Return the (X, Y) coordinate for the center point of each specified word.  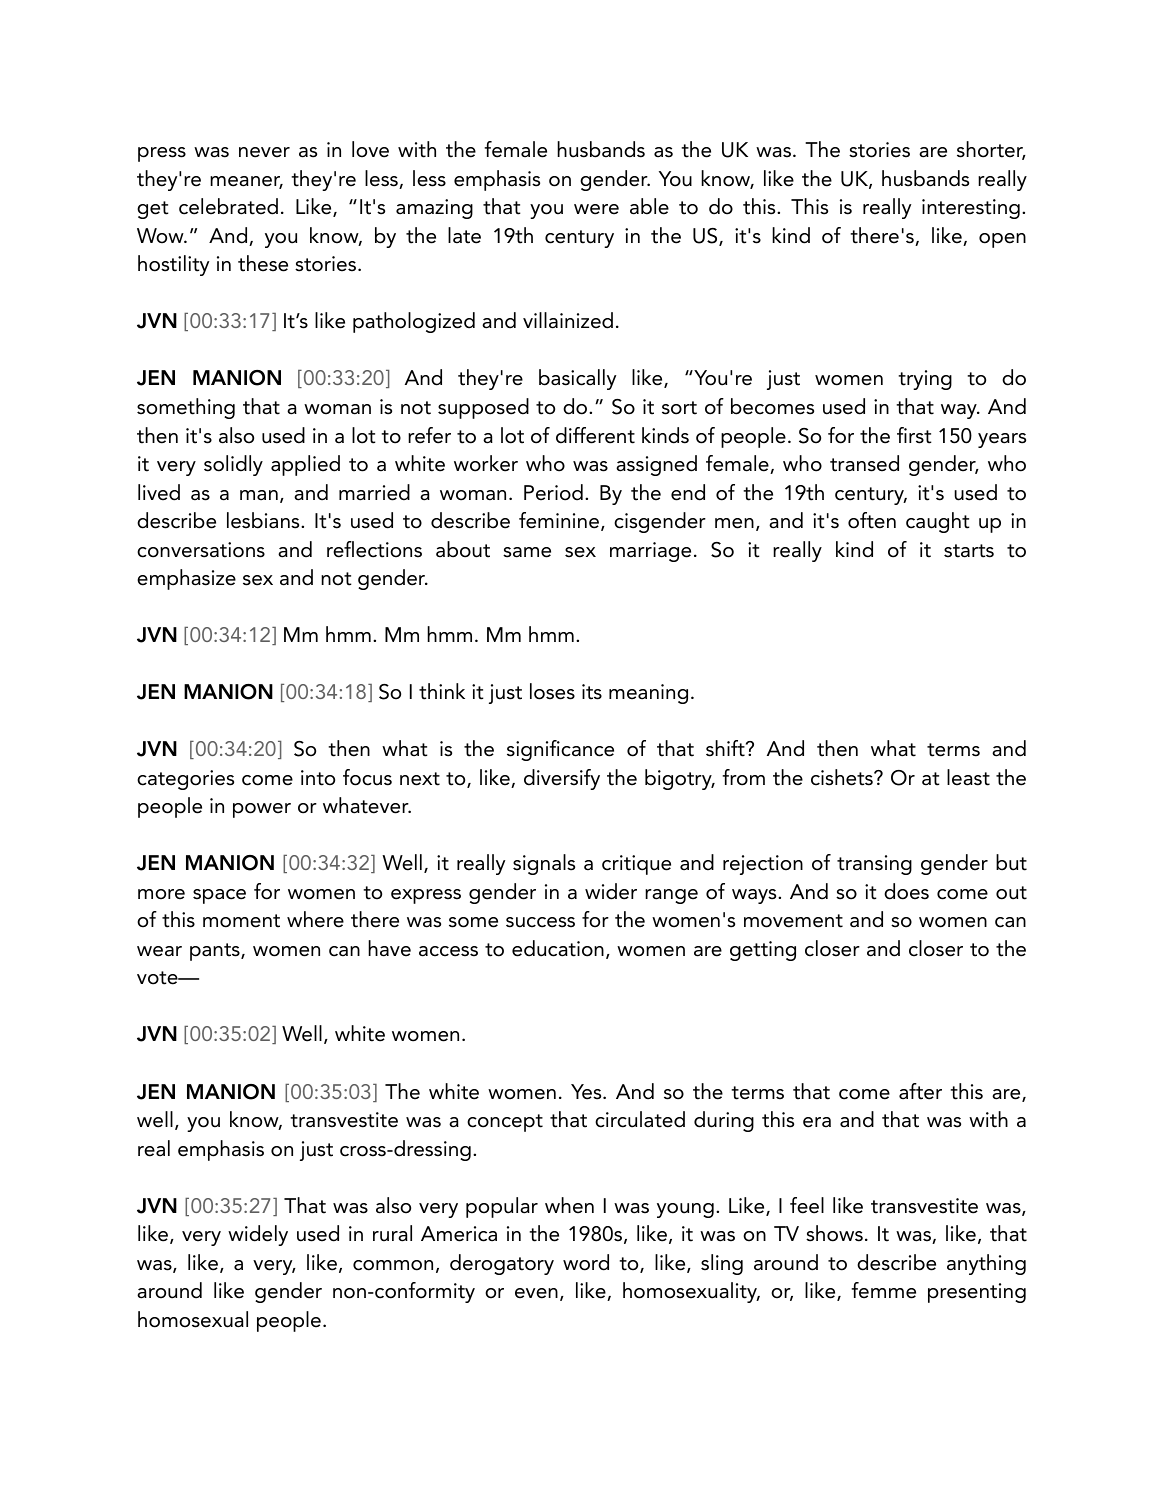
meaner (246, 182)
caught (938, 522)
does (906, 891)
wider (611, 891)
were (596, 209)
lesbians (264, 520)
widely (258, 1235)
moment (241, 921)
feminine (559, 520)
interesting (971, 209)
